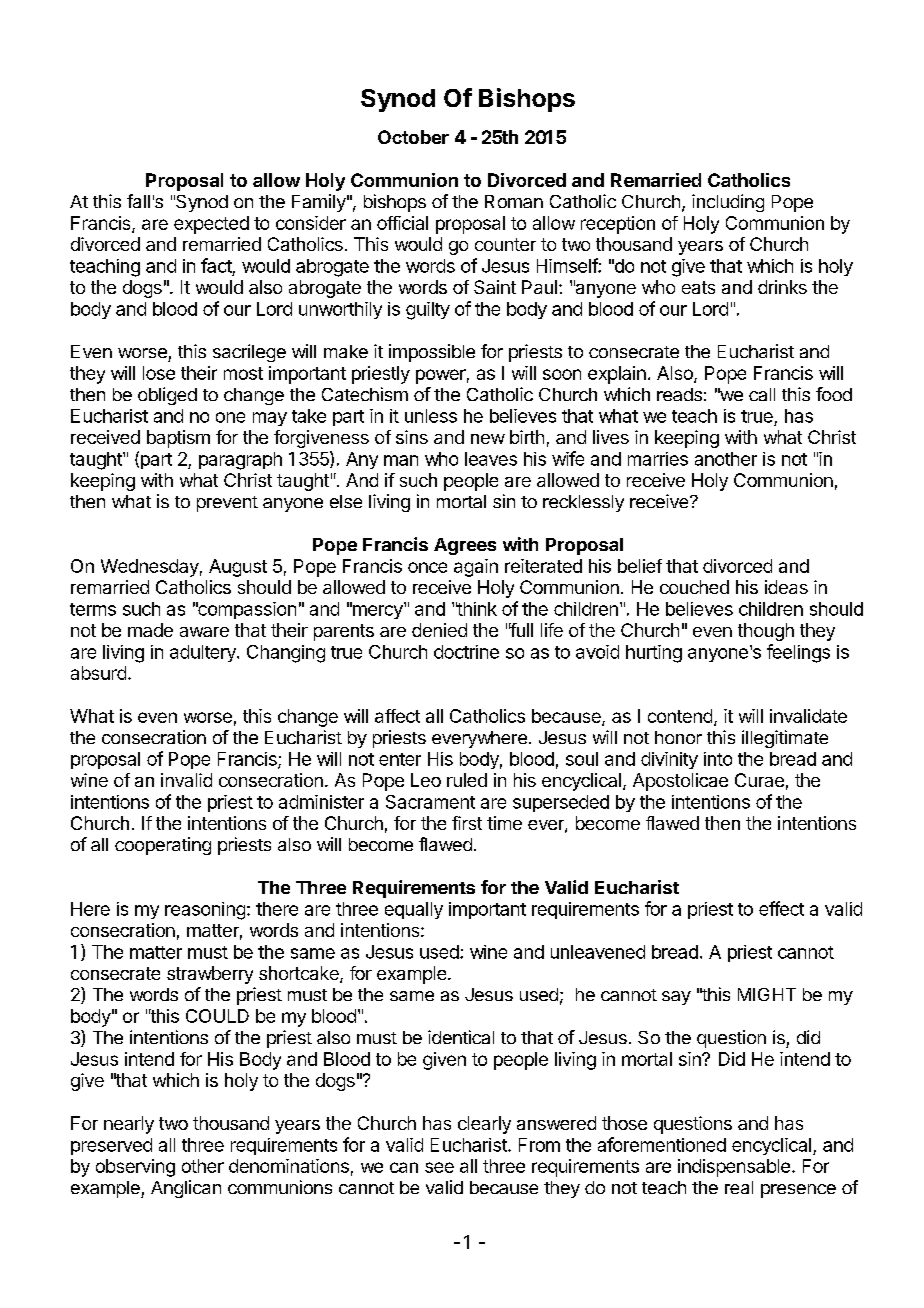 The image size is (924, 1308). Describe the element at coordinates (186, 1189) in the screenshot. I see `Anglican` at that location.
